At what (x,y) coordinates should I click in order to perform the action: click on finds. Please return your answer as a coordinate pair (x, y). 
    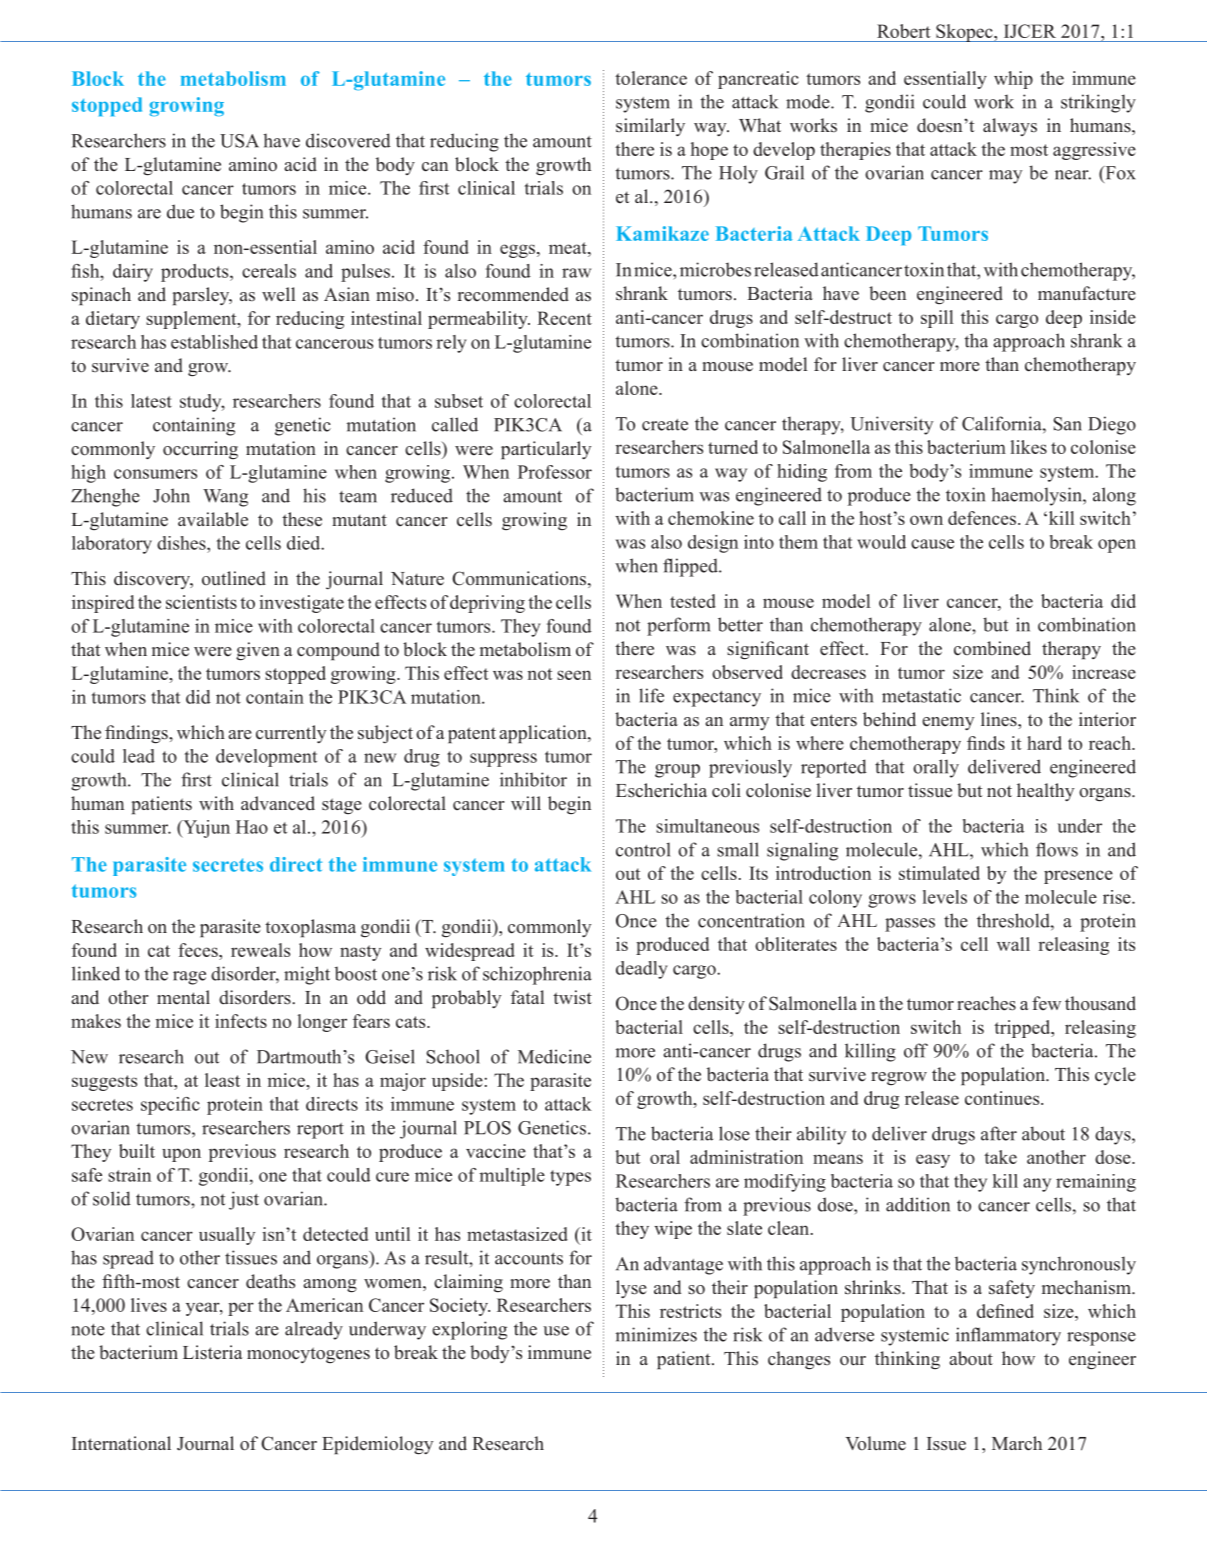
    Looking at the image, I should click on (986, 743).
